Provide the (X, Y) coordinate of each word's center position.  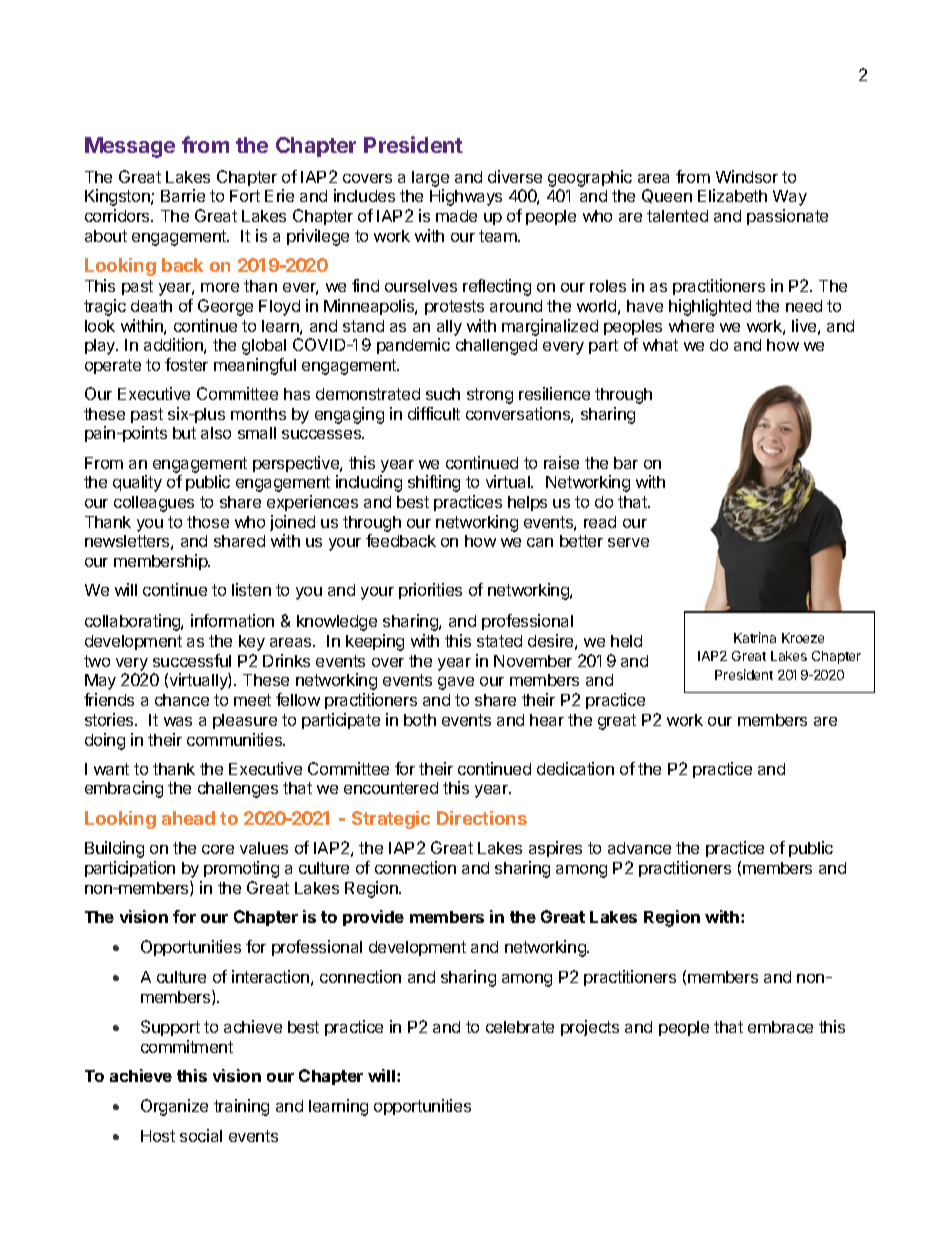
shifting (434, 483)
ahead (188, 818)
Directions (482, 818)
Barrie (183, 195)
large (430, 179)
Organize (174, 1107)
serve (628, 542)
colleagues (154, 504)
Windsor (747, 176)
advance (639, 848)
